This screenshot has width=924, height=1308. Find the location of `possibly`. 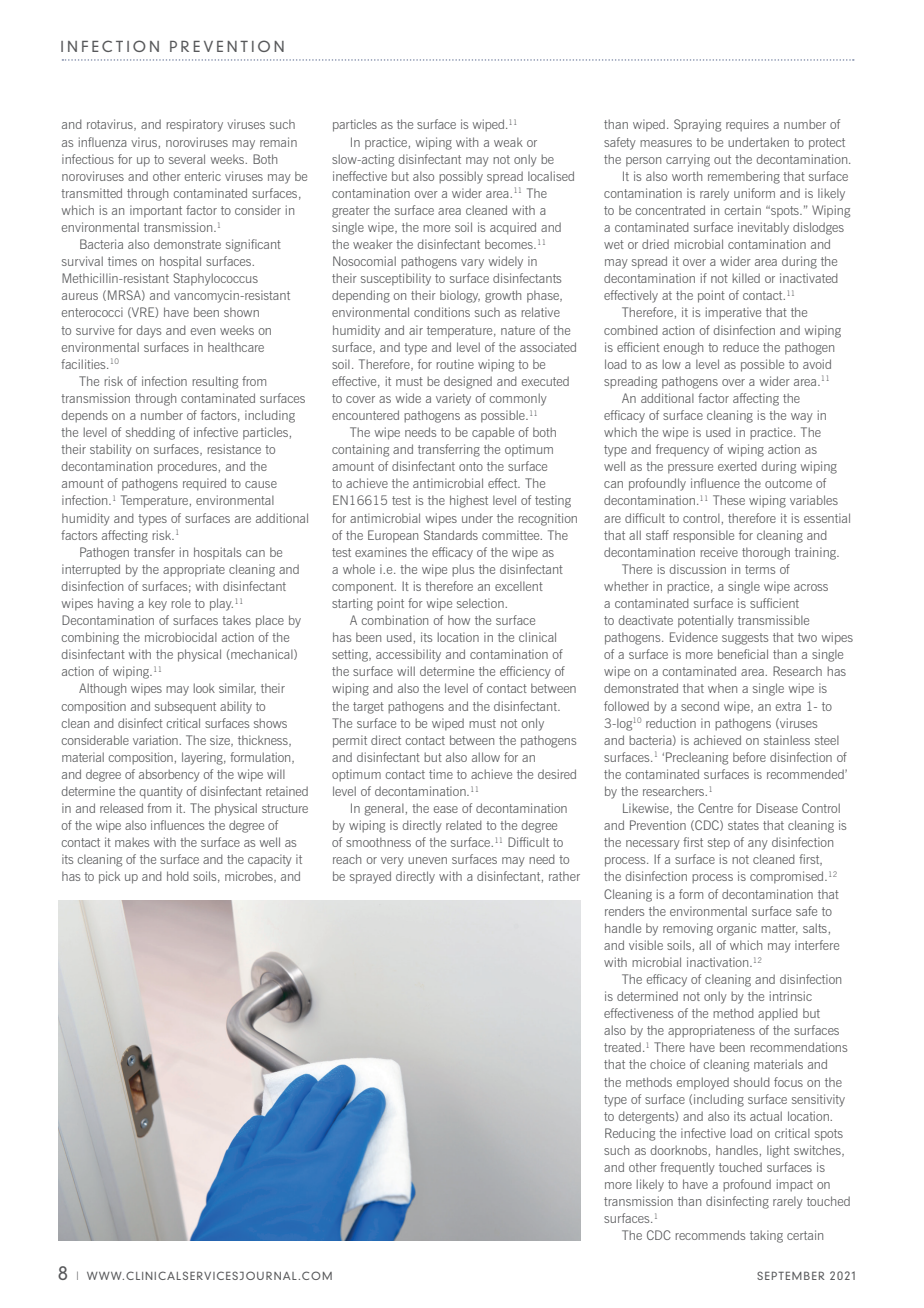

possibly is located at coordinates (461, 177).
